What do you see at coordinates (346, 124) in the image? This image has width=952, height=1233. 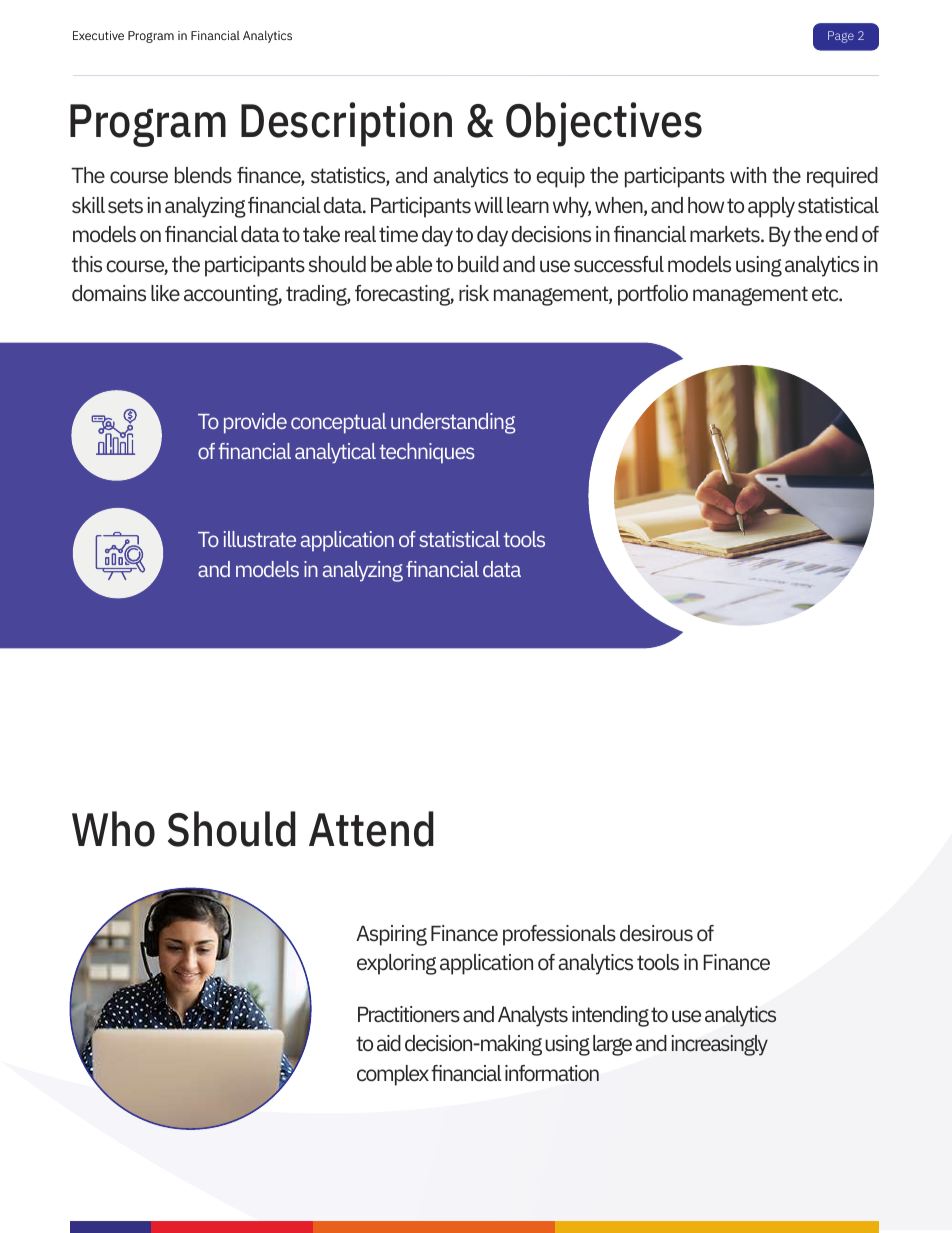 I see `Description` at bounding box center [346, 124].
